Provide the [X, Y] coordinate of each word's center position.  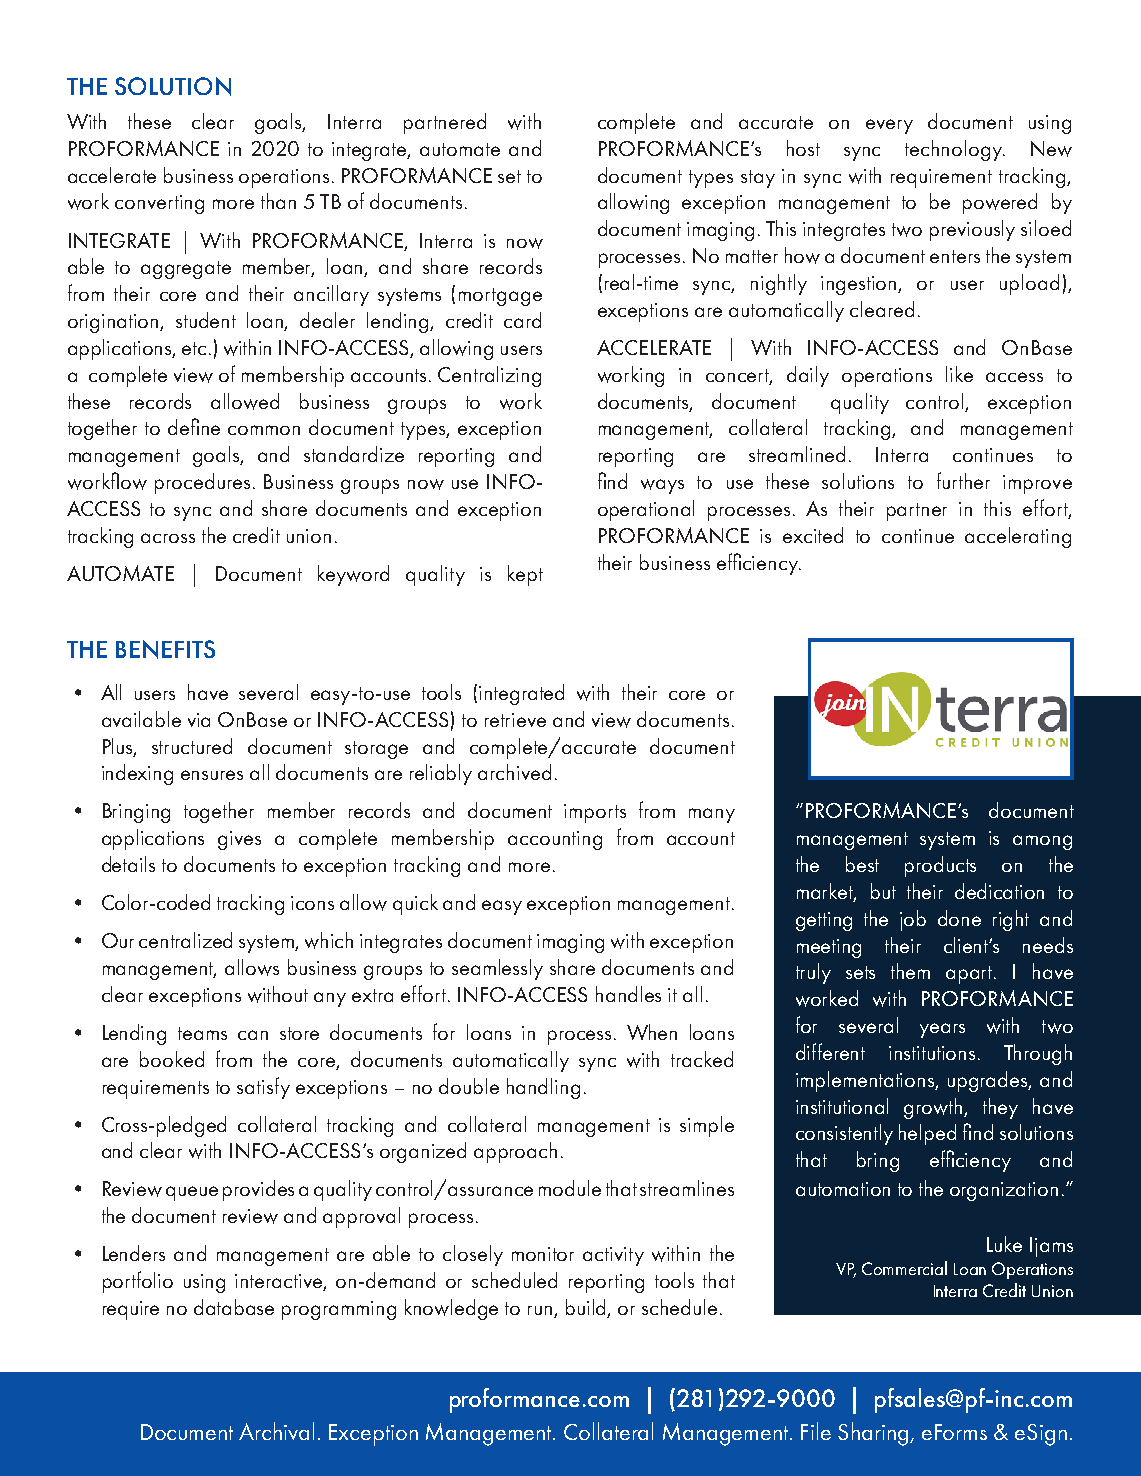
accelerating [1018, 537]
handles [628, 994]
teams [202, 1033]
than [278, 201]
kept [525, 575]
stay [758, 179]
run [541, 1312]
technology [954, 150]
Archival [276, 1431]
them [910, 971]
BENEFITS [165, 649]
